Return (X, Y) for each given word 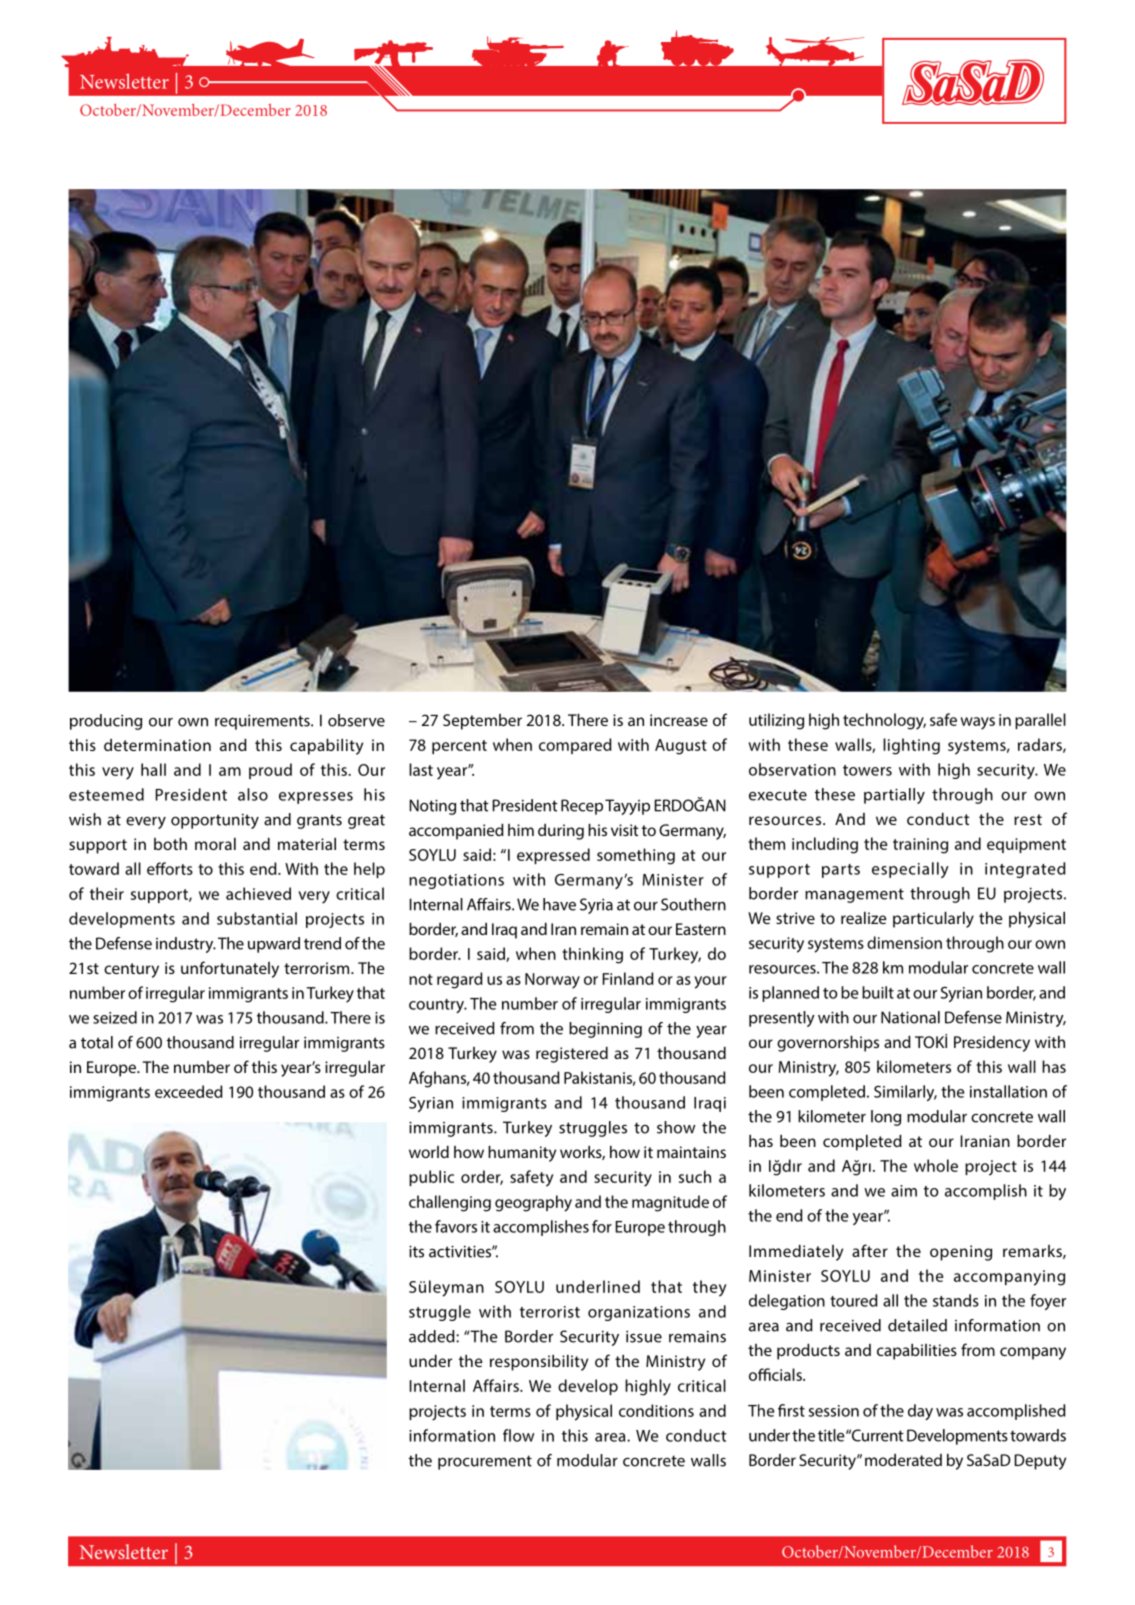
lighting (911, 746)
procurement (485, 1462)
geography (533, 1203)
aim (904, 1191)
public (431, 1178)
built (878, 992)
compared (575, 746)
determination (157, 745)
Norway (552, 981)
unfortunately (230, 969)
